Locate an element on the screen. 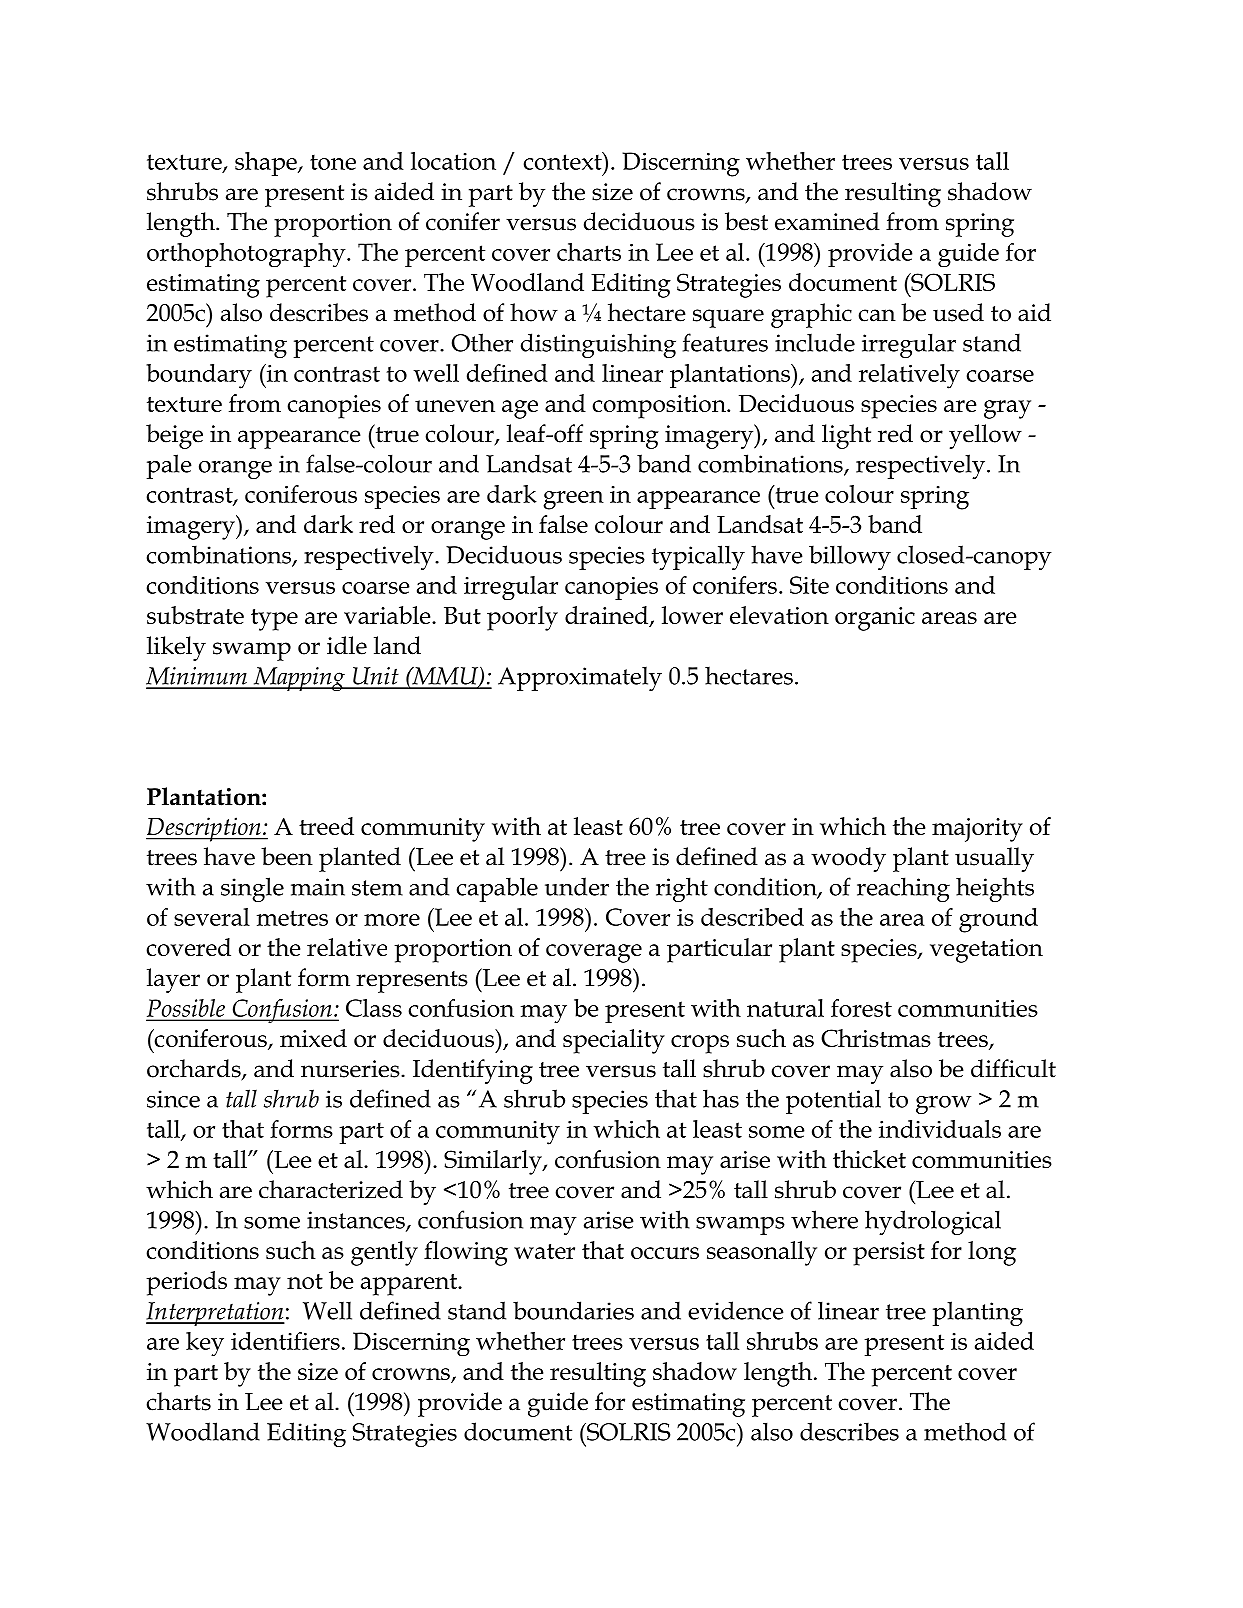  mixed is located at coordinates (313, 1038).
